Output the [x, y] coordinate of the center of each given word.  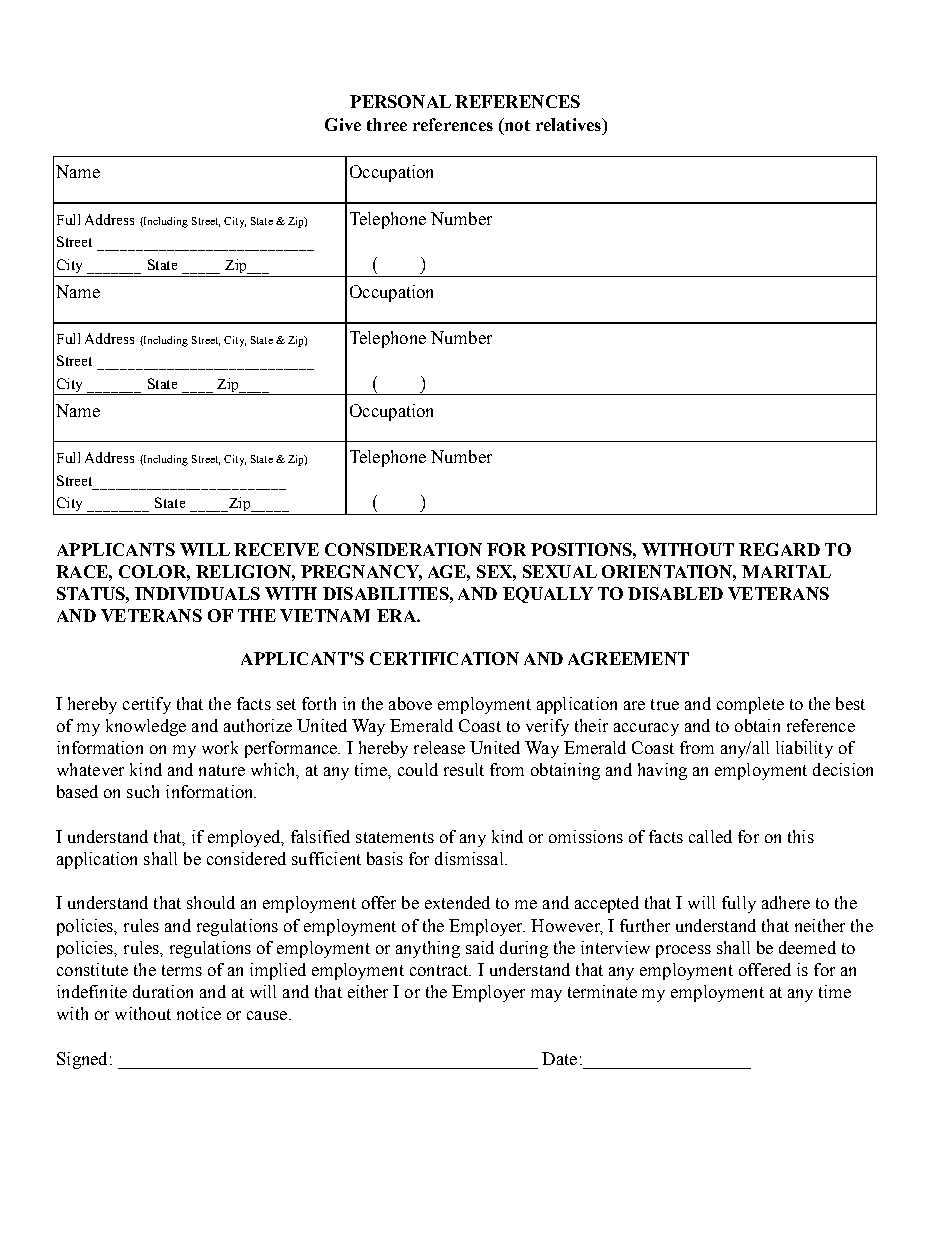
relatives [569, 124]
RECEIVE [276, 549]
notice [199, 1013]
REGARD [779, 549]
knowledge [146, 727]
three [387, 124]
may [546, 995]
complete [750, 705]
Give [343, 124]
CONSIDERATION [403, 549]
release [439, 747]
